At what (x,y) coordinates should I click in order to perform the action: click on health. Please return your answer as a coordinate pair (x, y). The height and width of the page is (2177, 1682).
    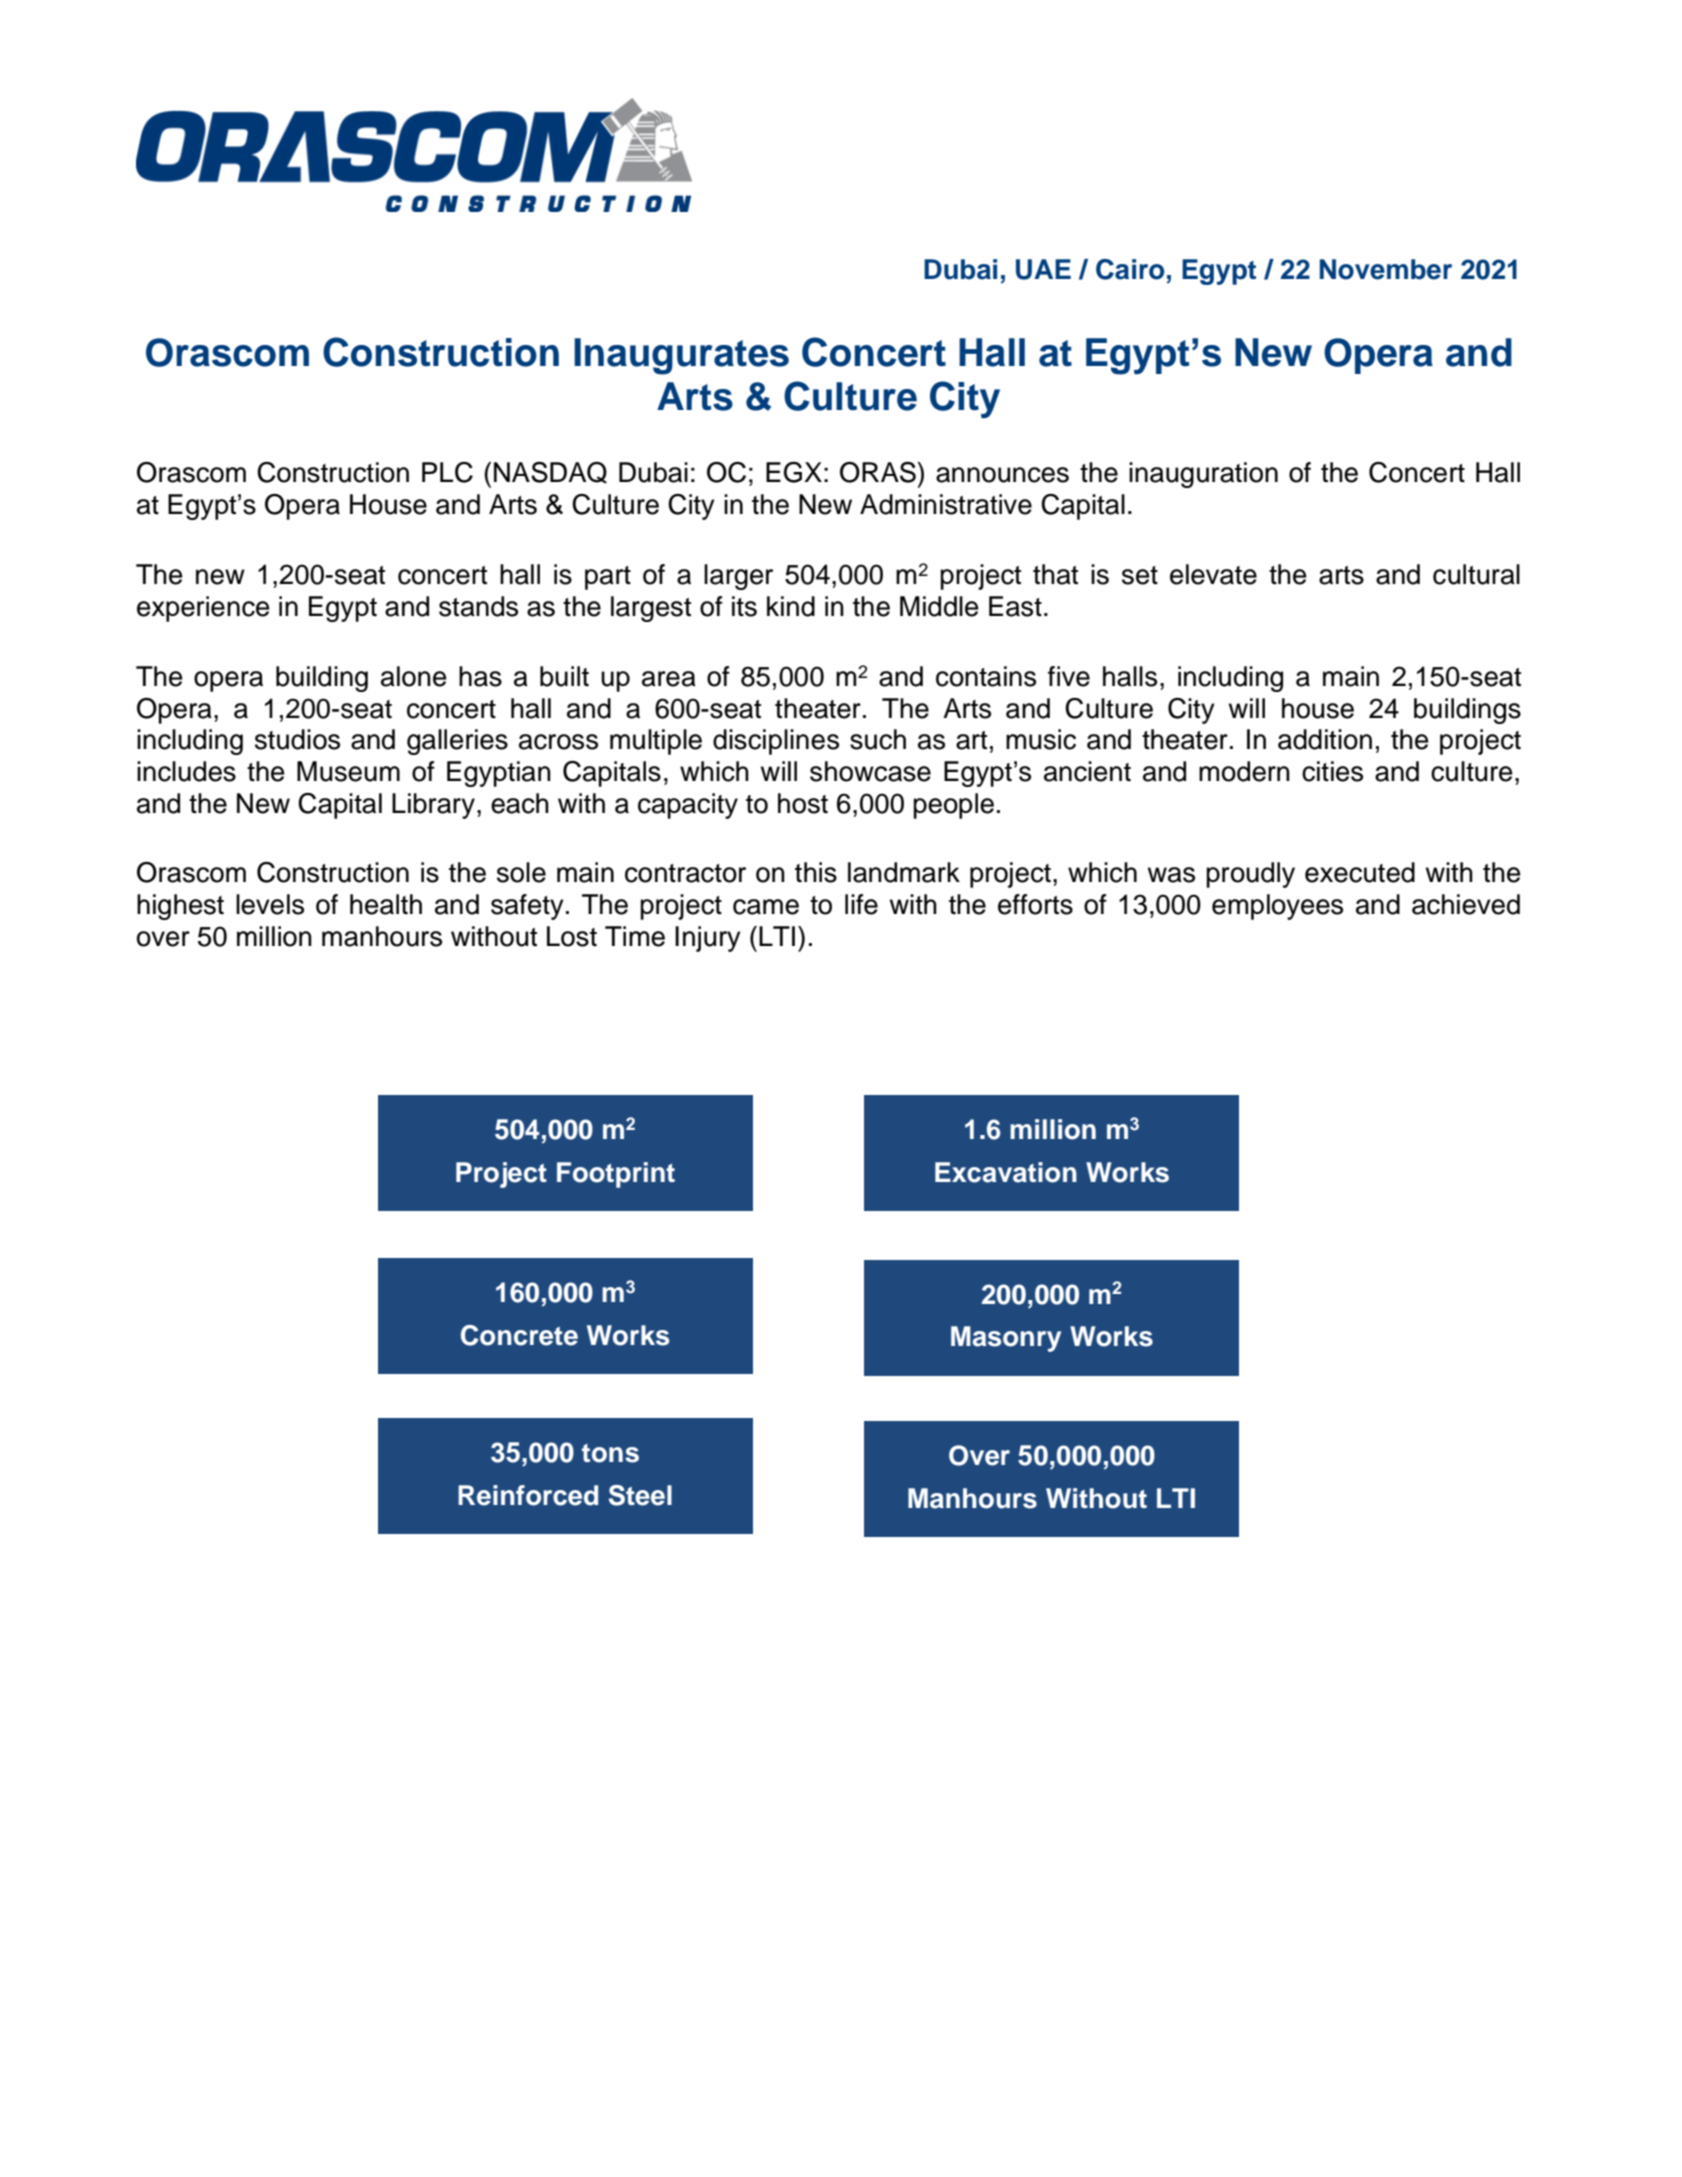
    Looking at the image, I should click on (386, 904).
